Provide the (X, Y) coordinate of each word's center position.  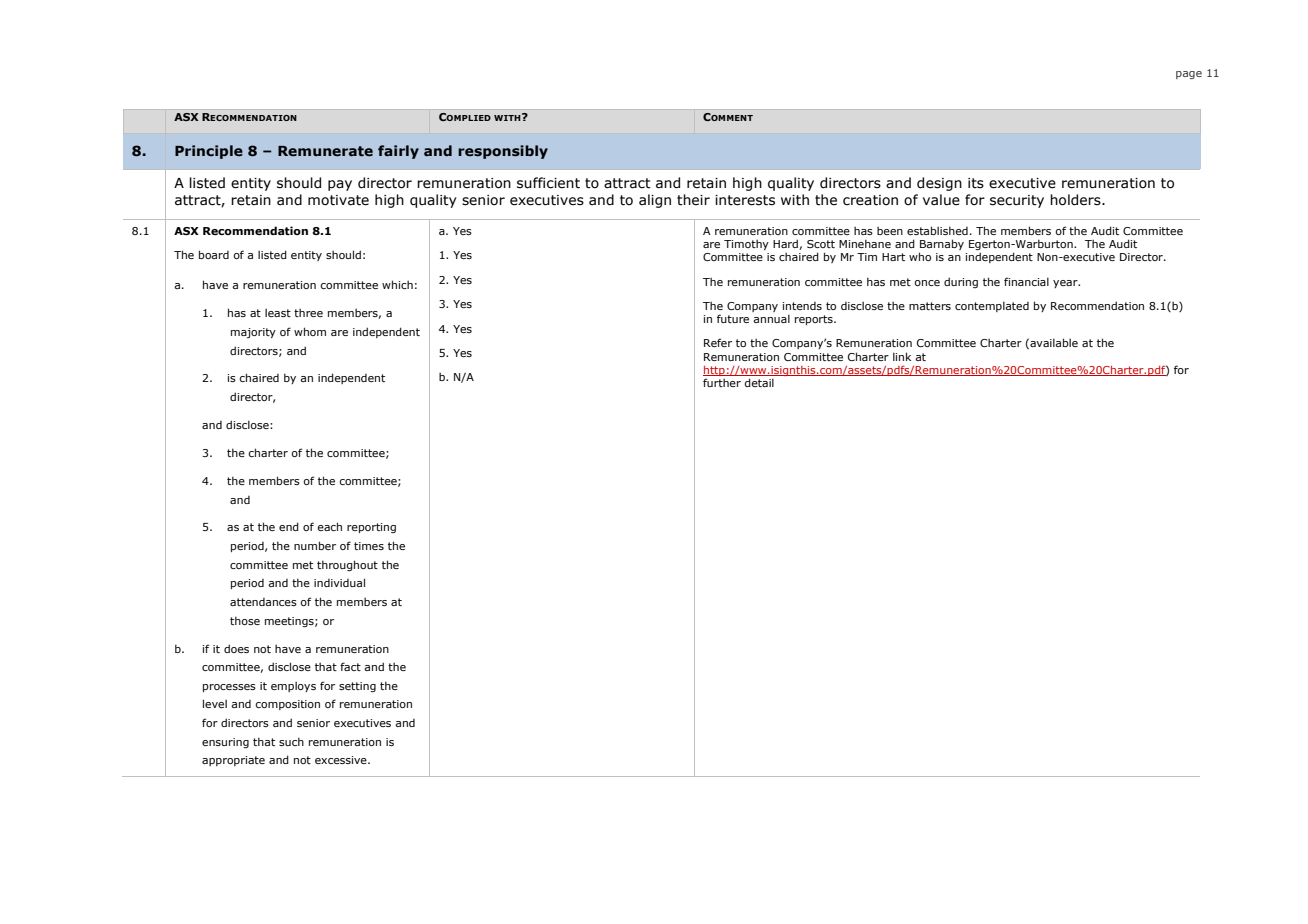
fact (350, 666)
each (329, 526)
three (308, 313)
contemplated (992, 306)
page (1189, 75)
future (733, 318)
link (902, 356)
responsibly (503, 152)
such (291, 741)
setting (357, 687)
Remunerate (325, 151)
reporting (371, 528)
